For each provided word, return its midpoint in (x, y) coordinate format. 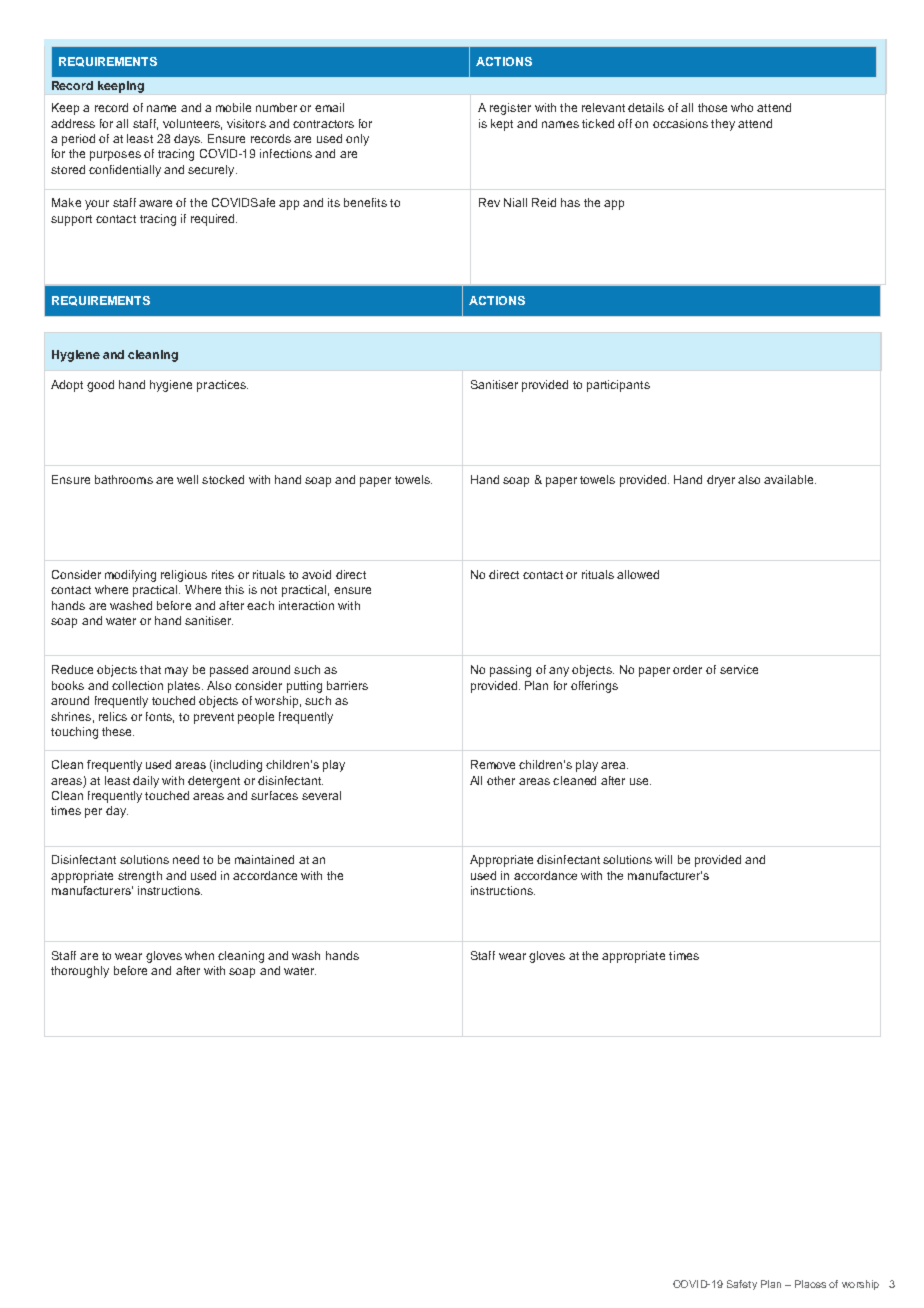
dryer (721, 481)
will (663, 859)
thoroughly (80, 972)
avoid (316, 574)
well (187, 479)
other (501, 780)
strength (140, 877)
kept (502, 125)
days (188, 140)
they (723, 125)
